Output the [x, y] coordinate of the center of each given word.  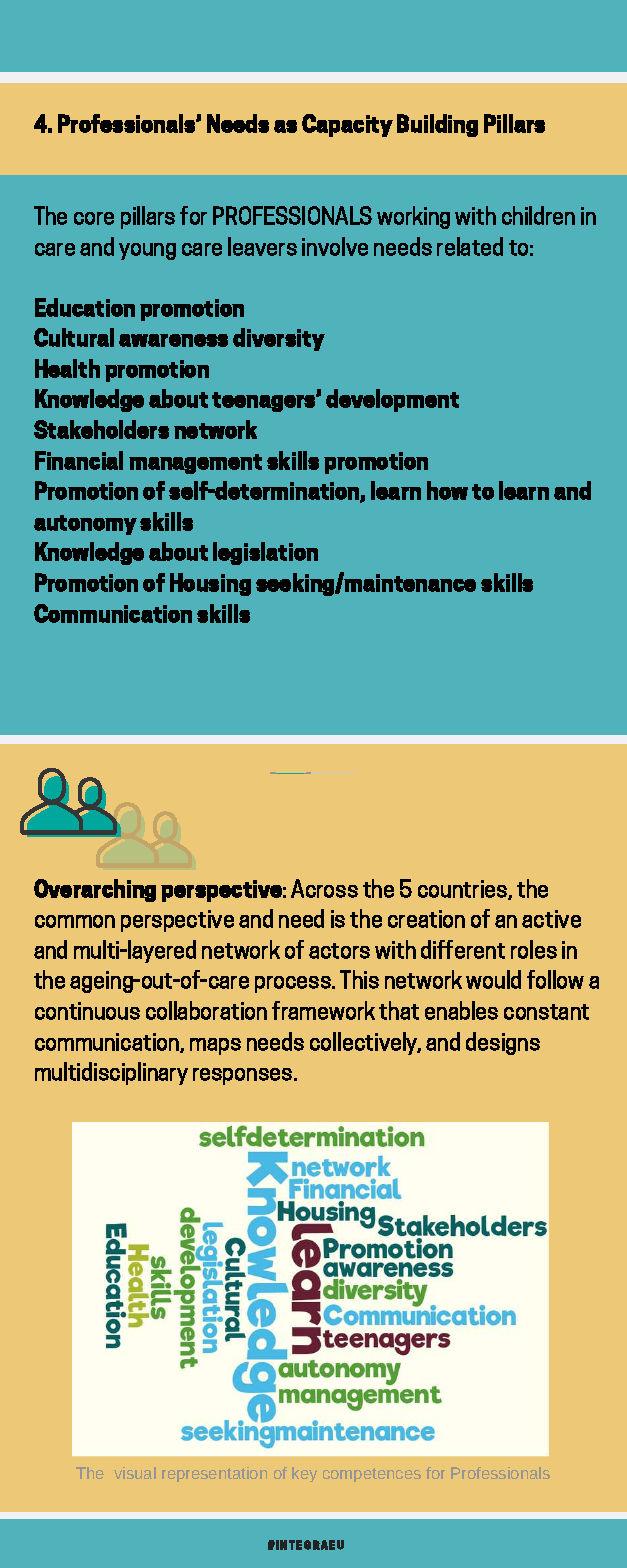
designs [503, 1043]
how [447, 490]
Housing [210, 584]
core [94, 218]
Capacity [347, 125]
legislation [265, 553]
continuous [87, 1011]
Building [437, 125]
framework [323, 1010]
